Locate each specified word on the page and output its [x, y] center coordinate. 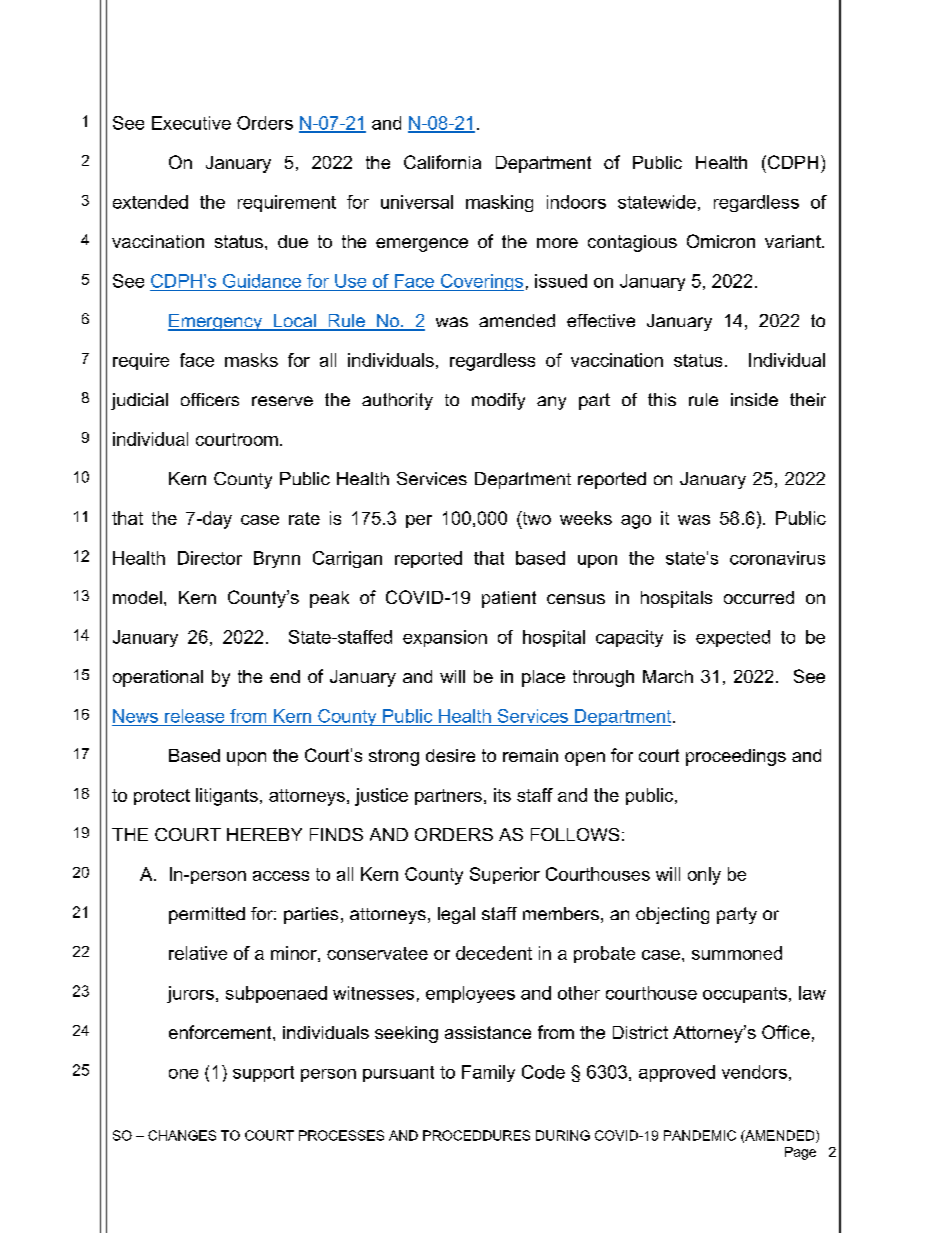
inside [754, 399]
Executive [191, 123]
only [704, 876]
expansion [445, 638]
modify [498, 401]
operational [158, 678]
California [442, 162]
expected [733, 638]
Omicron [721, 241]
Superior [505, 875]
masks [251, 360]
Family [488, 1073]
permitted [207, 915]
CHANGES [182, 1135]
